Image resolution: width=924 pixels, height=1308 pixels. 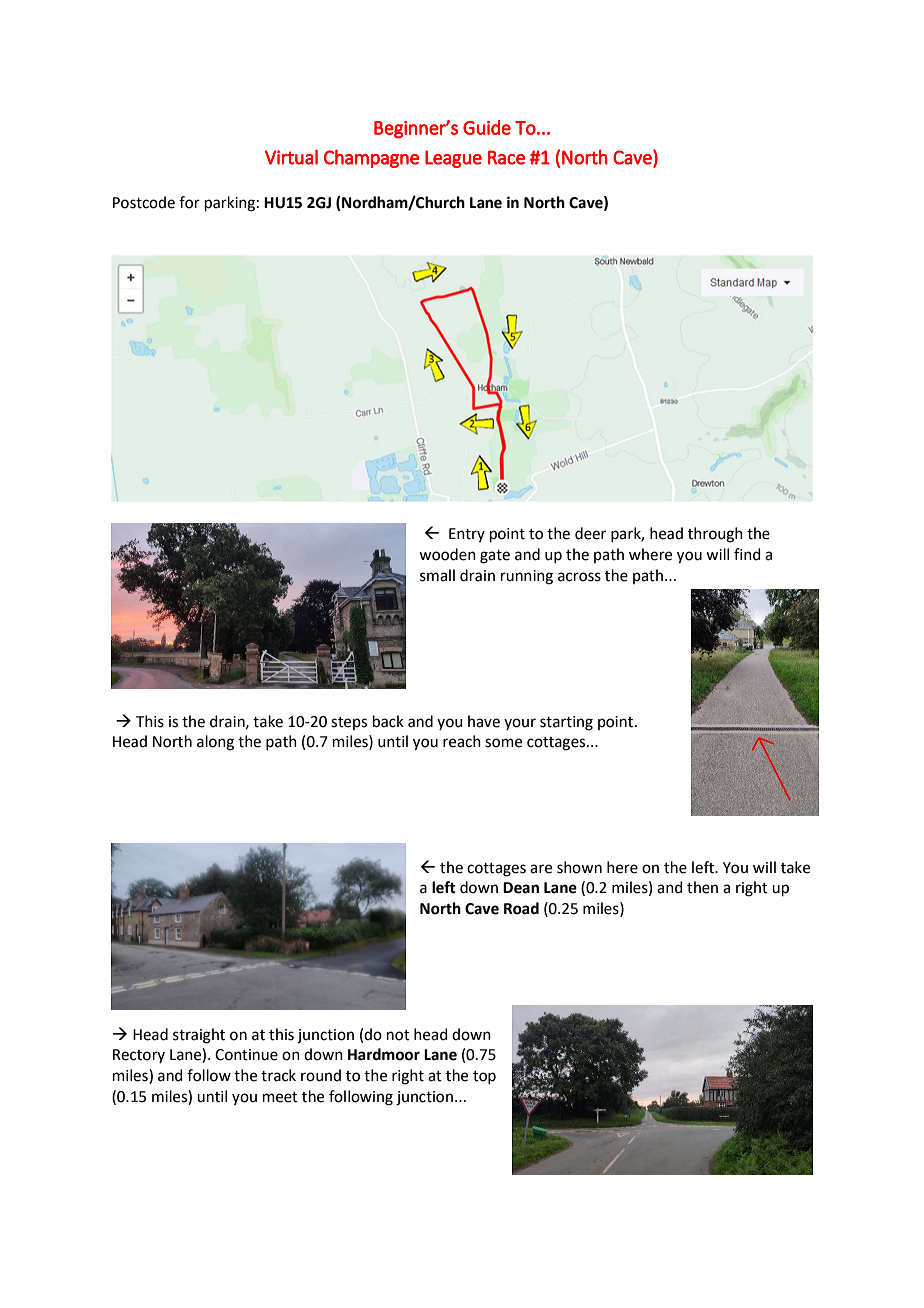 What do you see at coordinates (484, 721) in the screenshot?
I see `have` at bounding box center [484, 721].
